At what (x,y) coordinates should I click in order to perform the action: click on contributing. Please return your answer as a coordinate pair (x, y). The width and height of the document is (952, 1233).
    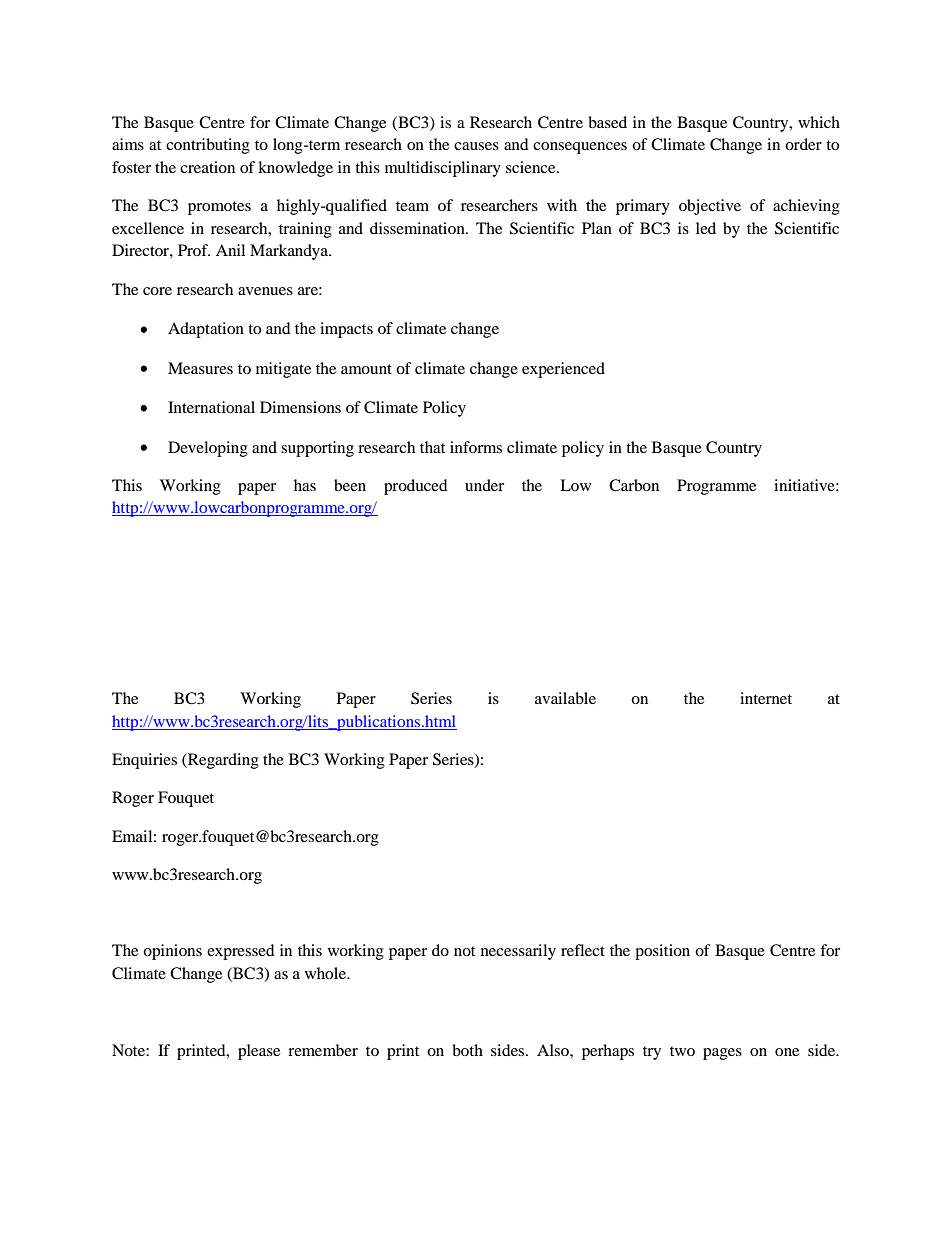
    Looking at the image, I should click on (208, 146).
